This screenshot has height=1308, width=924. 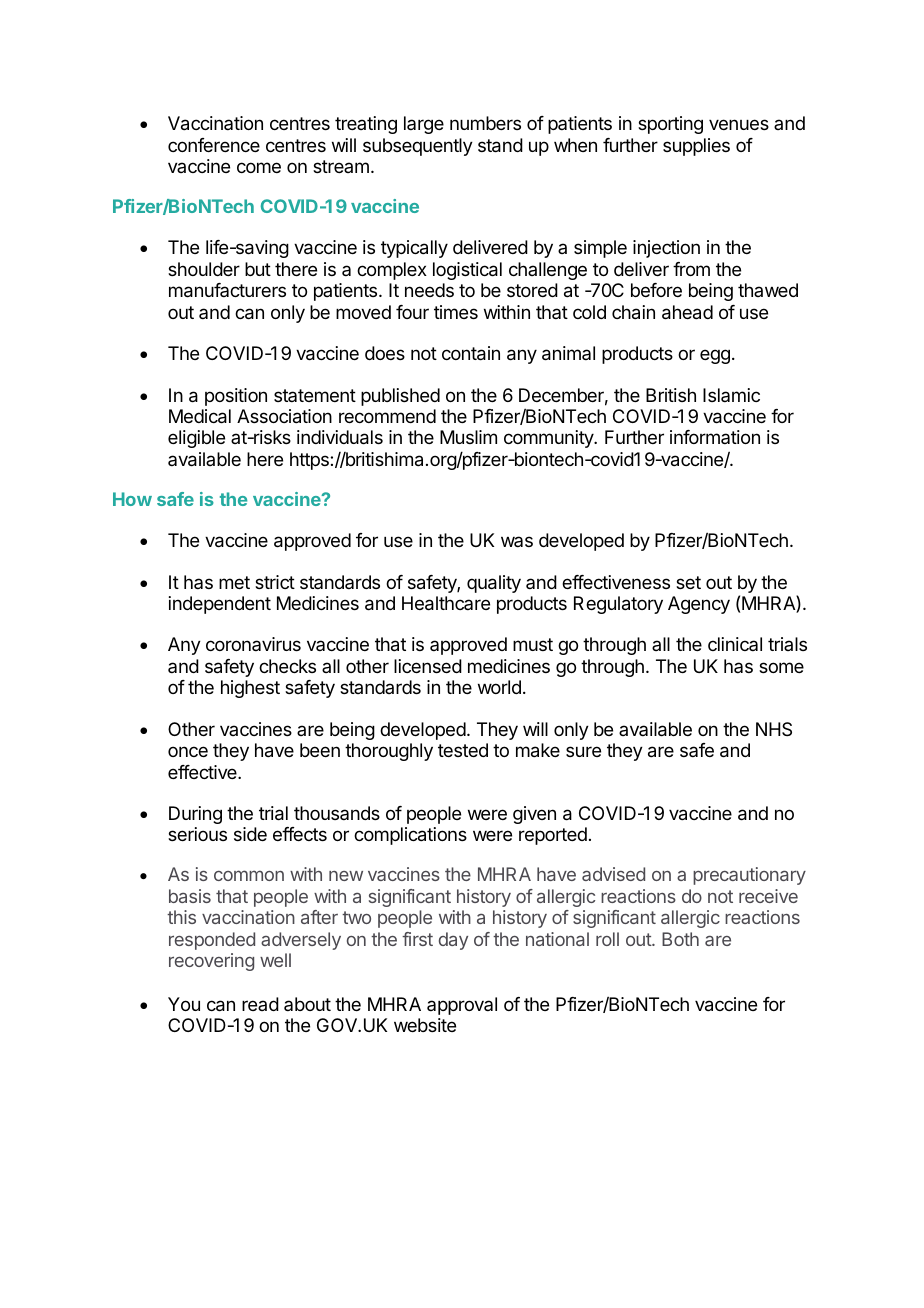 What do you see at coordinates (214, 145) in the screenshot?
I see `conference` at bounding box center [214, 145].
